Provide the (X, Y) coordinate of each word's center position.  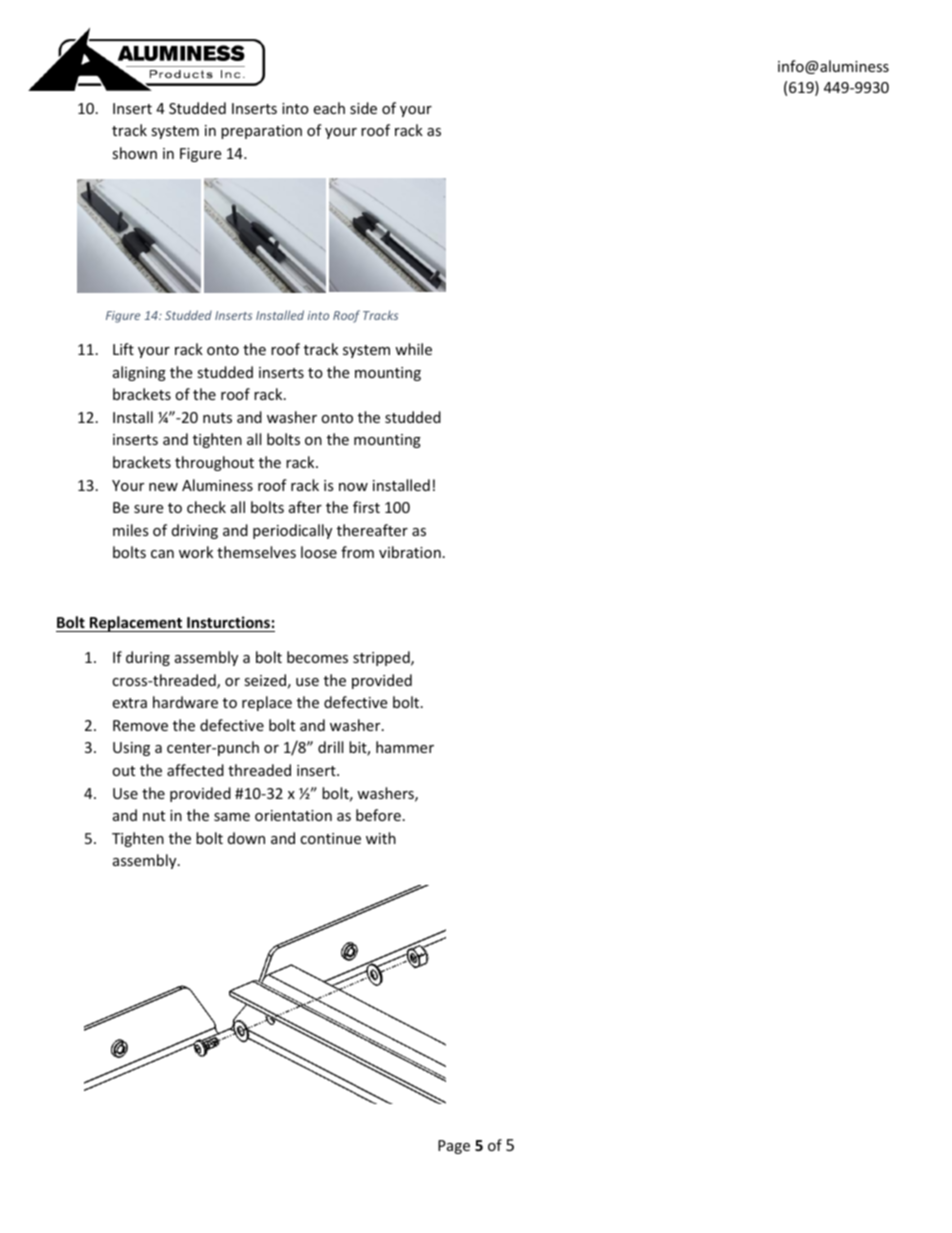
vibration (410, 552)
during (148, 658)
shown (134, 153)
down (246, 838)
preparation (261, 132)
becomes (317, 657)
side (363, 108)
